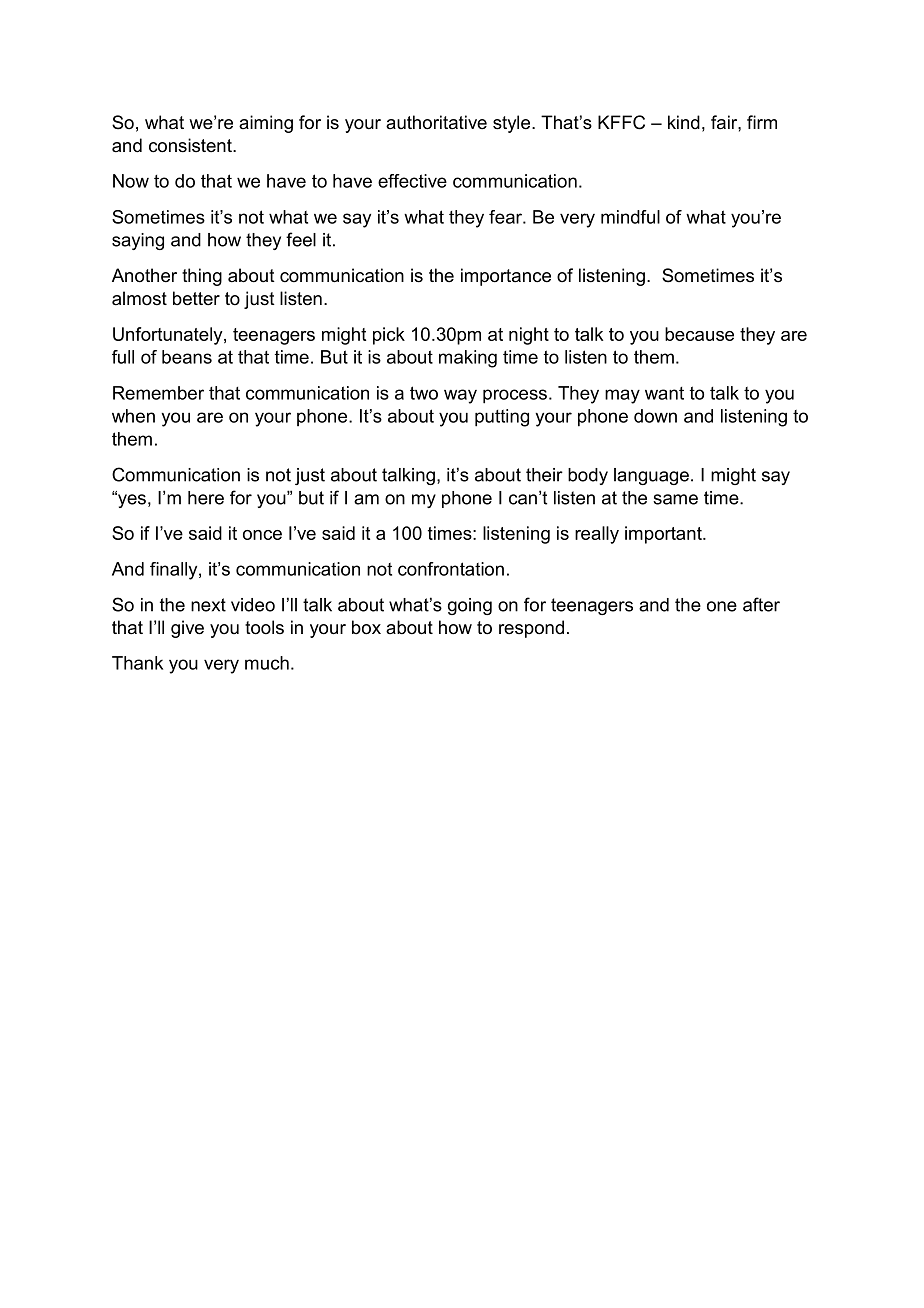 The width and height of the screenshot is (924, 1308). Describe the element at coordinates (191, 145) in the screenshot. I see `consistent` at that location.
